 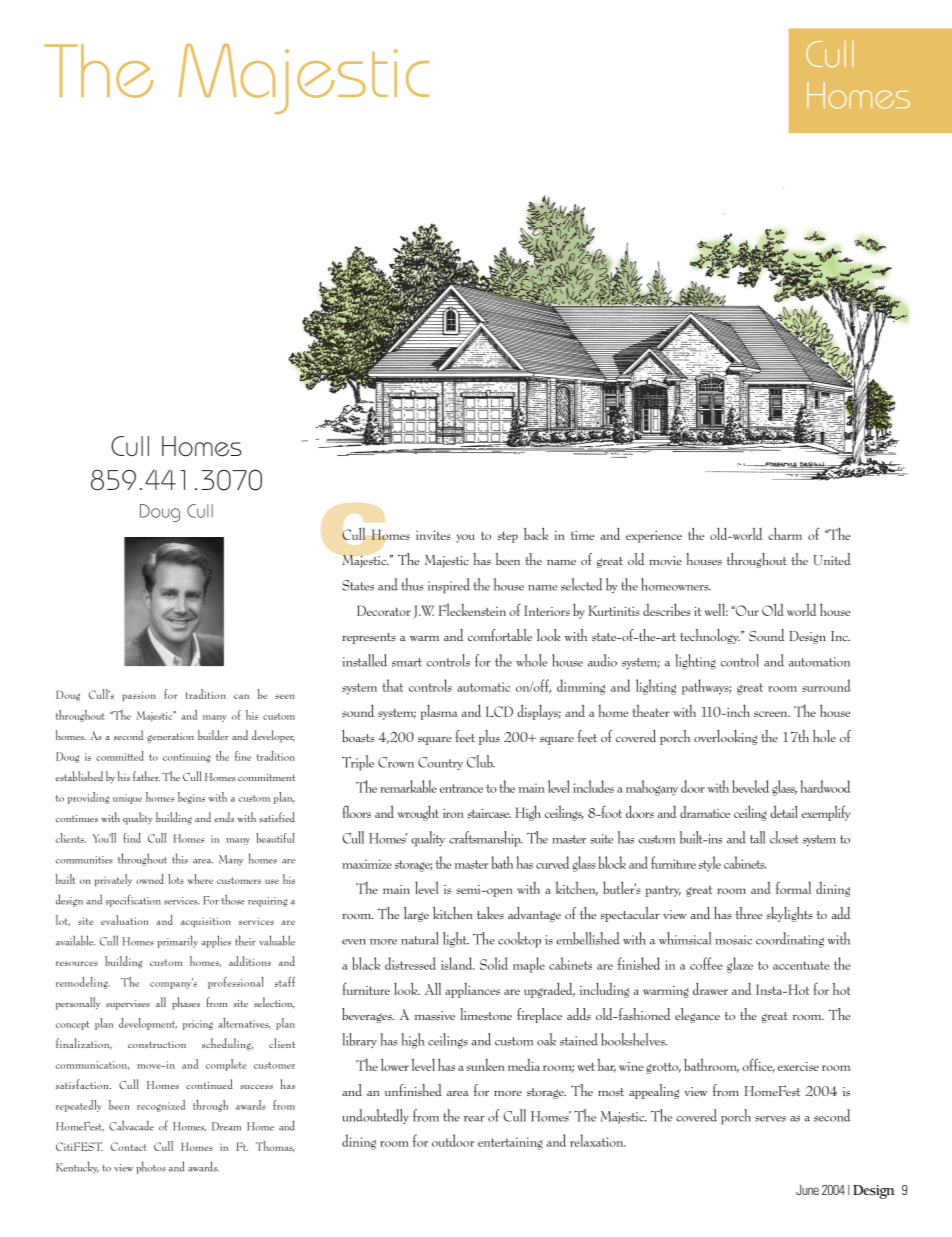 What do you see at coordinates (439, 712) in the document?
I see `plasma` at bounding box center [439, 712].
